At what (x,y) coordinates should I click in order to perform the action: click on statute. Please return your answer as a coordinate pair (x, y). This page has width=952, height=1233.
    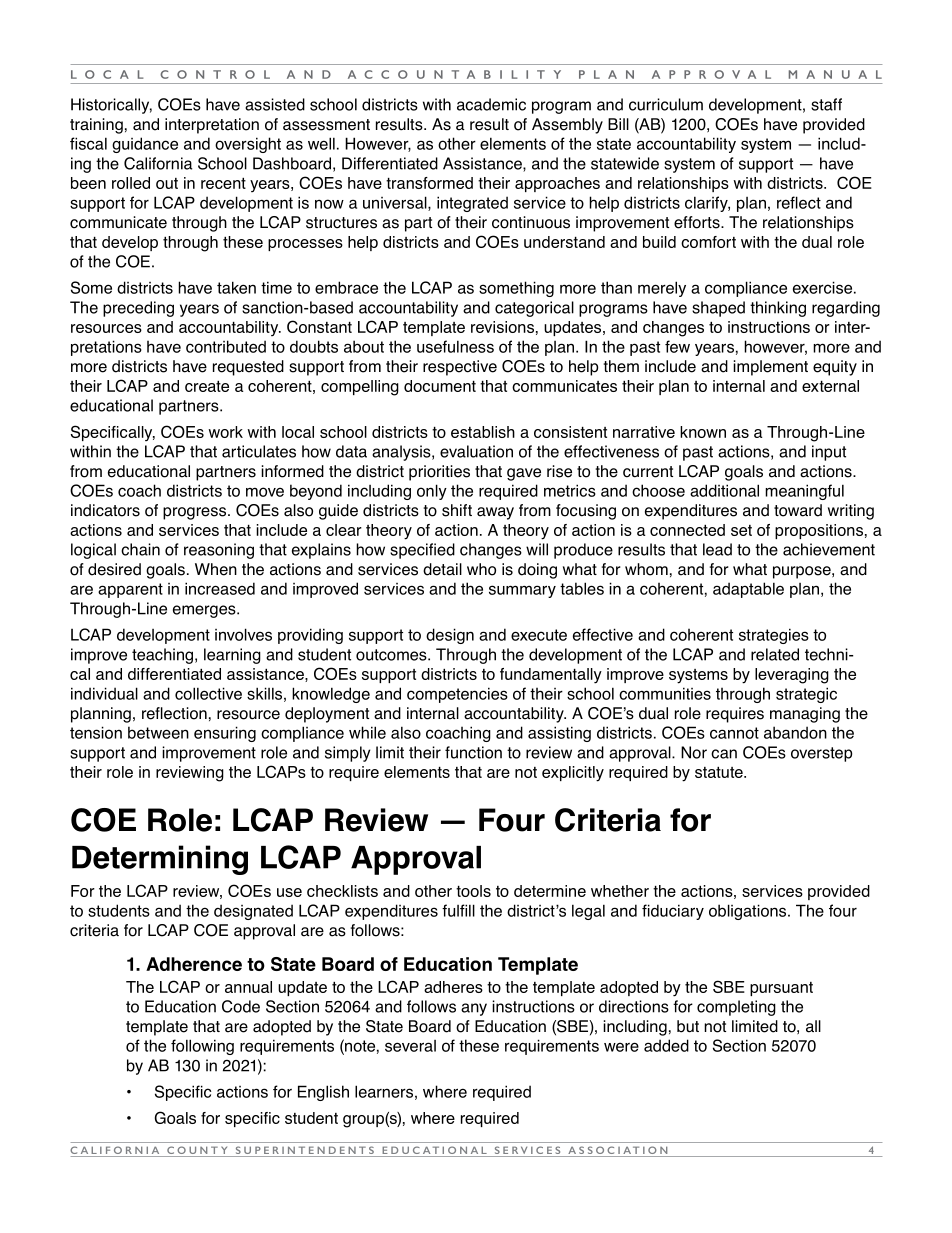
    Looking at the image, I should click on (720, 772).
